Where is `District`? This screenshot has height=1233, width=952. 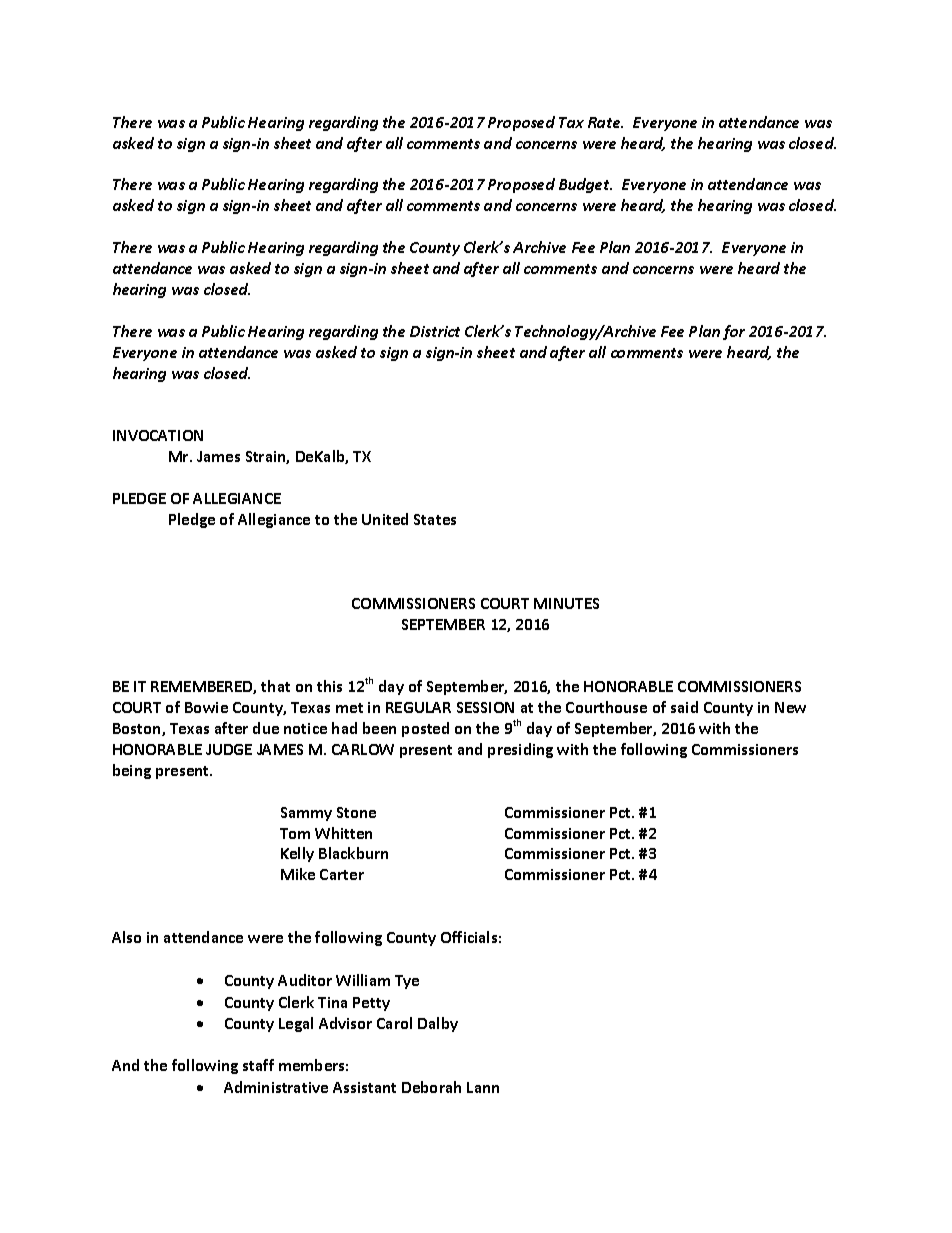 District is located at coordinates (435, 331).
